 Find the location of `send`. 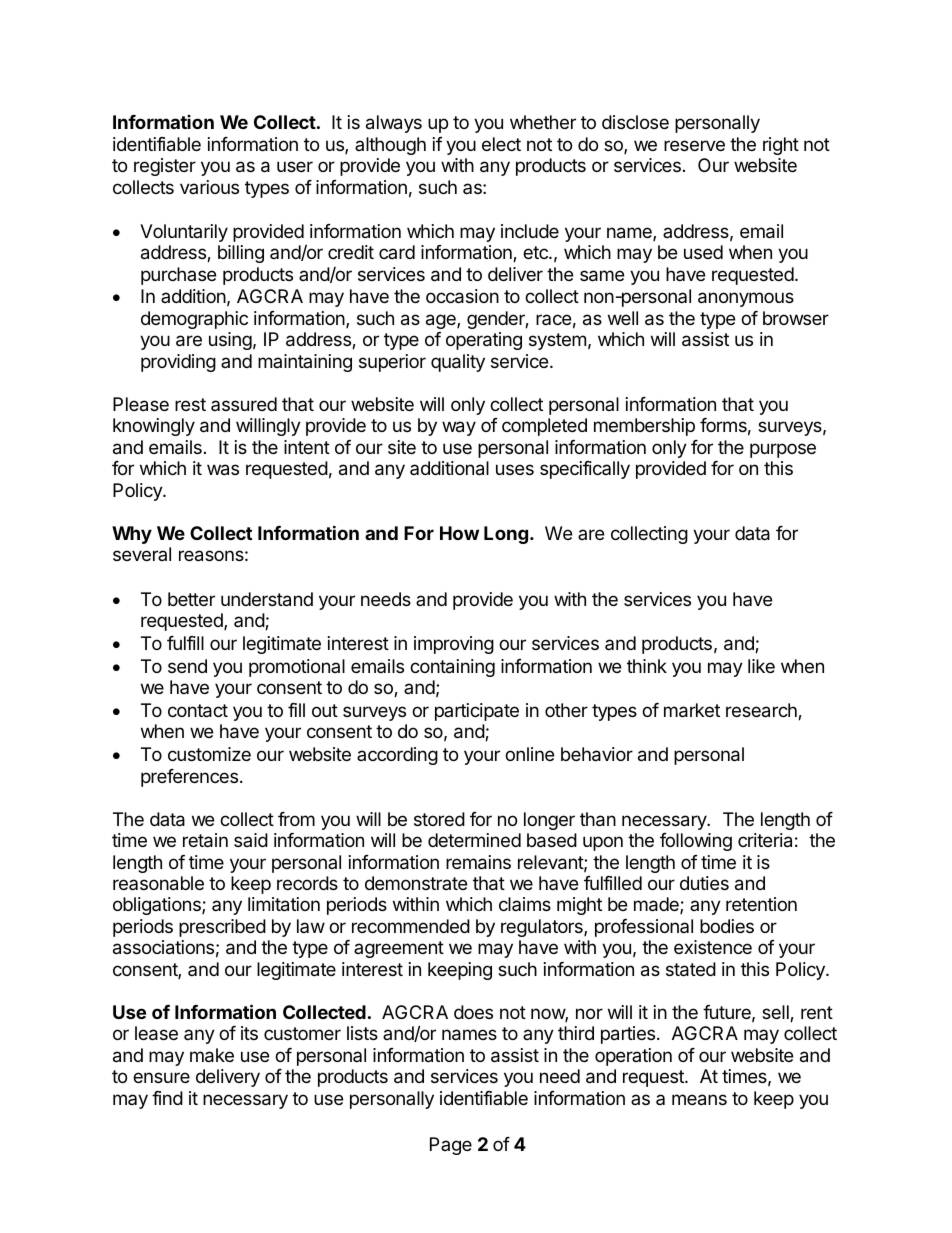

send is located at coordinates (187, 666).
